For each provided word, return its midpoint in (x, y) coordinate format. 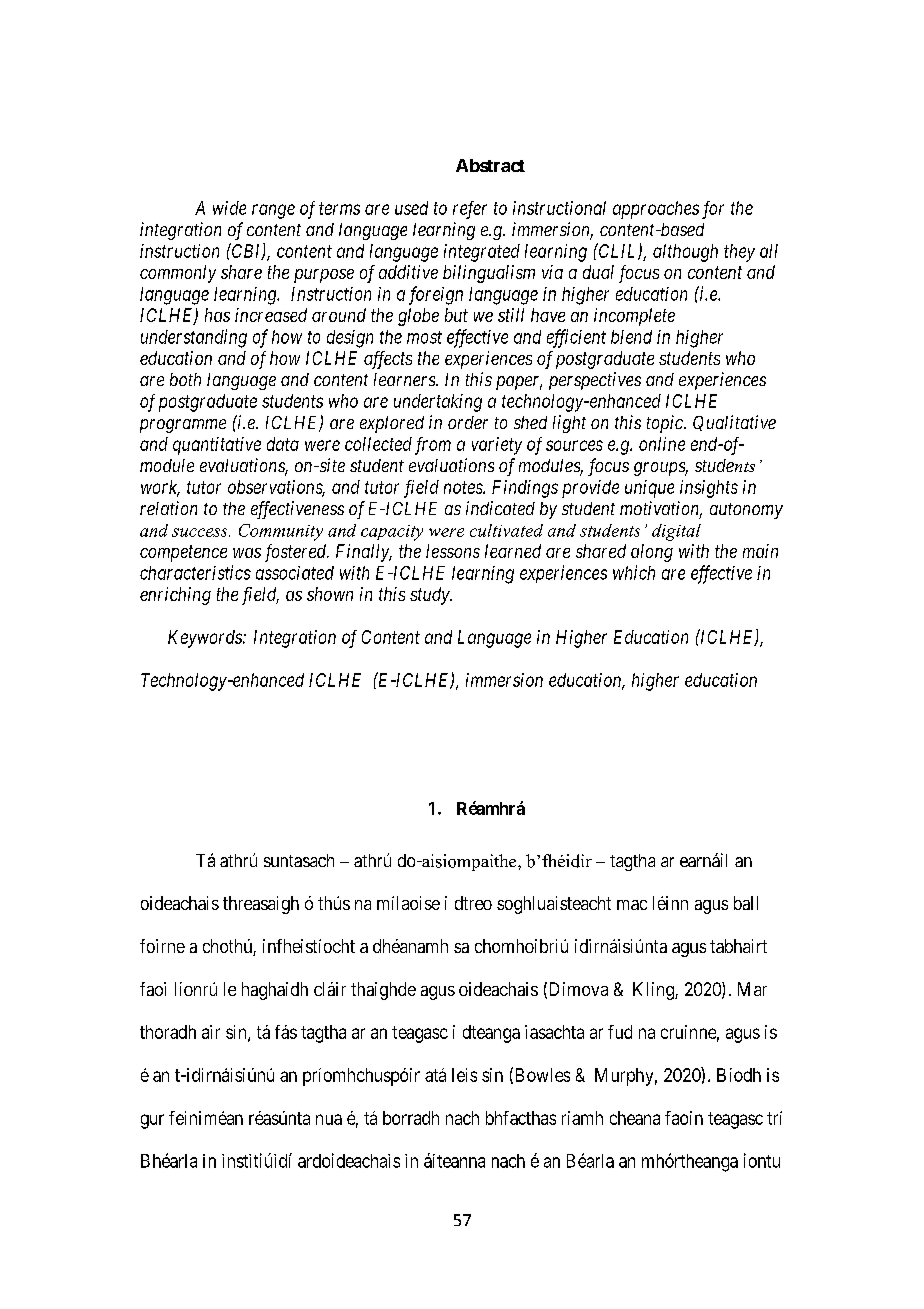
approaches (656, 210)
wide (229, 208)
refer (470, 210)
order (468, 422)
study (430, 596)
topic (666, 424)
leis (464, 1075)
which (634, 572)
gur (152, 1121)
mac (632, 905)
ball (746, 903)
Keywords (206, 639)
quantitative (217, 446)
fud (620, 1032)
